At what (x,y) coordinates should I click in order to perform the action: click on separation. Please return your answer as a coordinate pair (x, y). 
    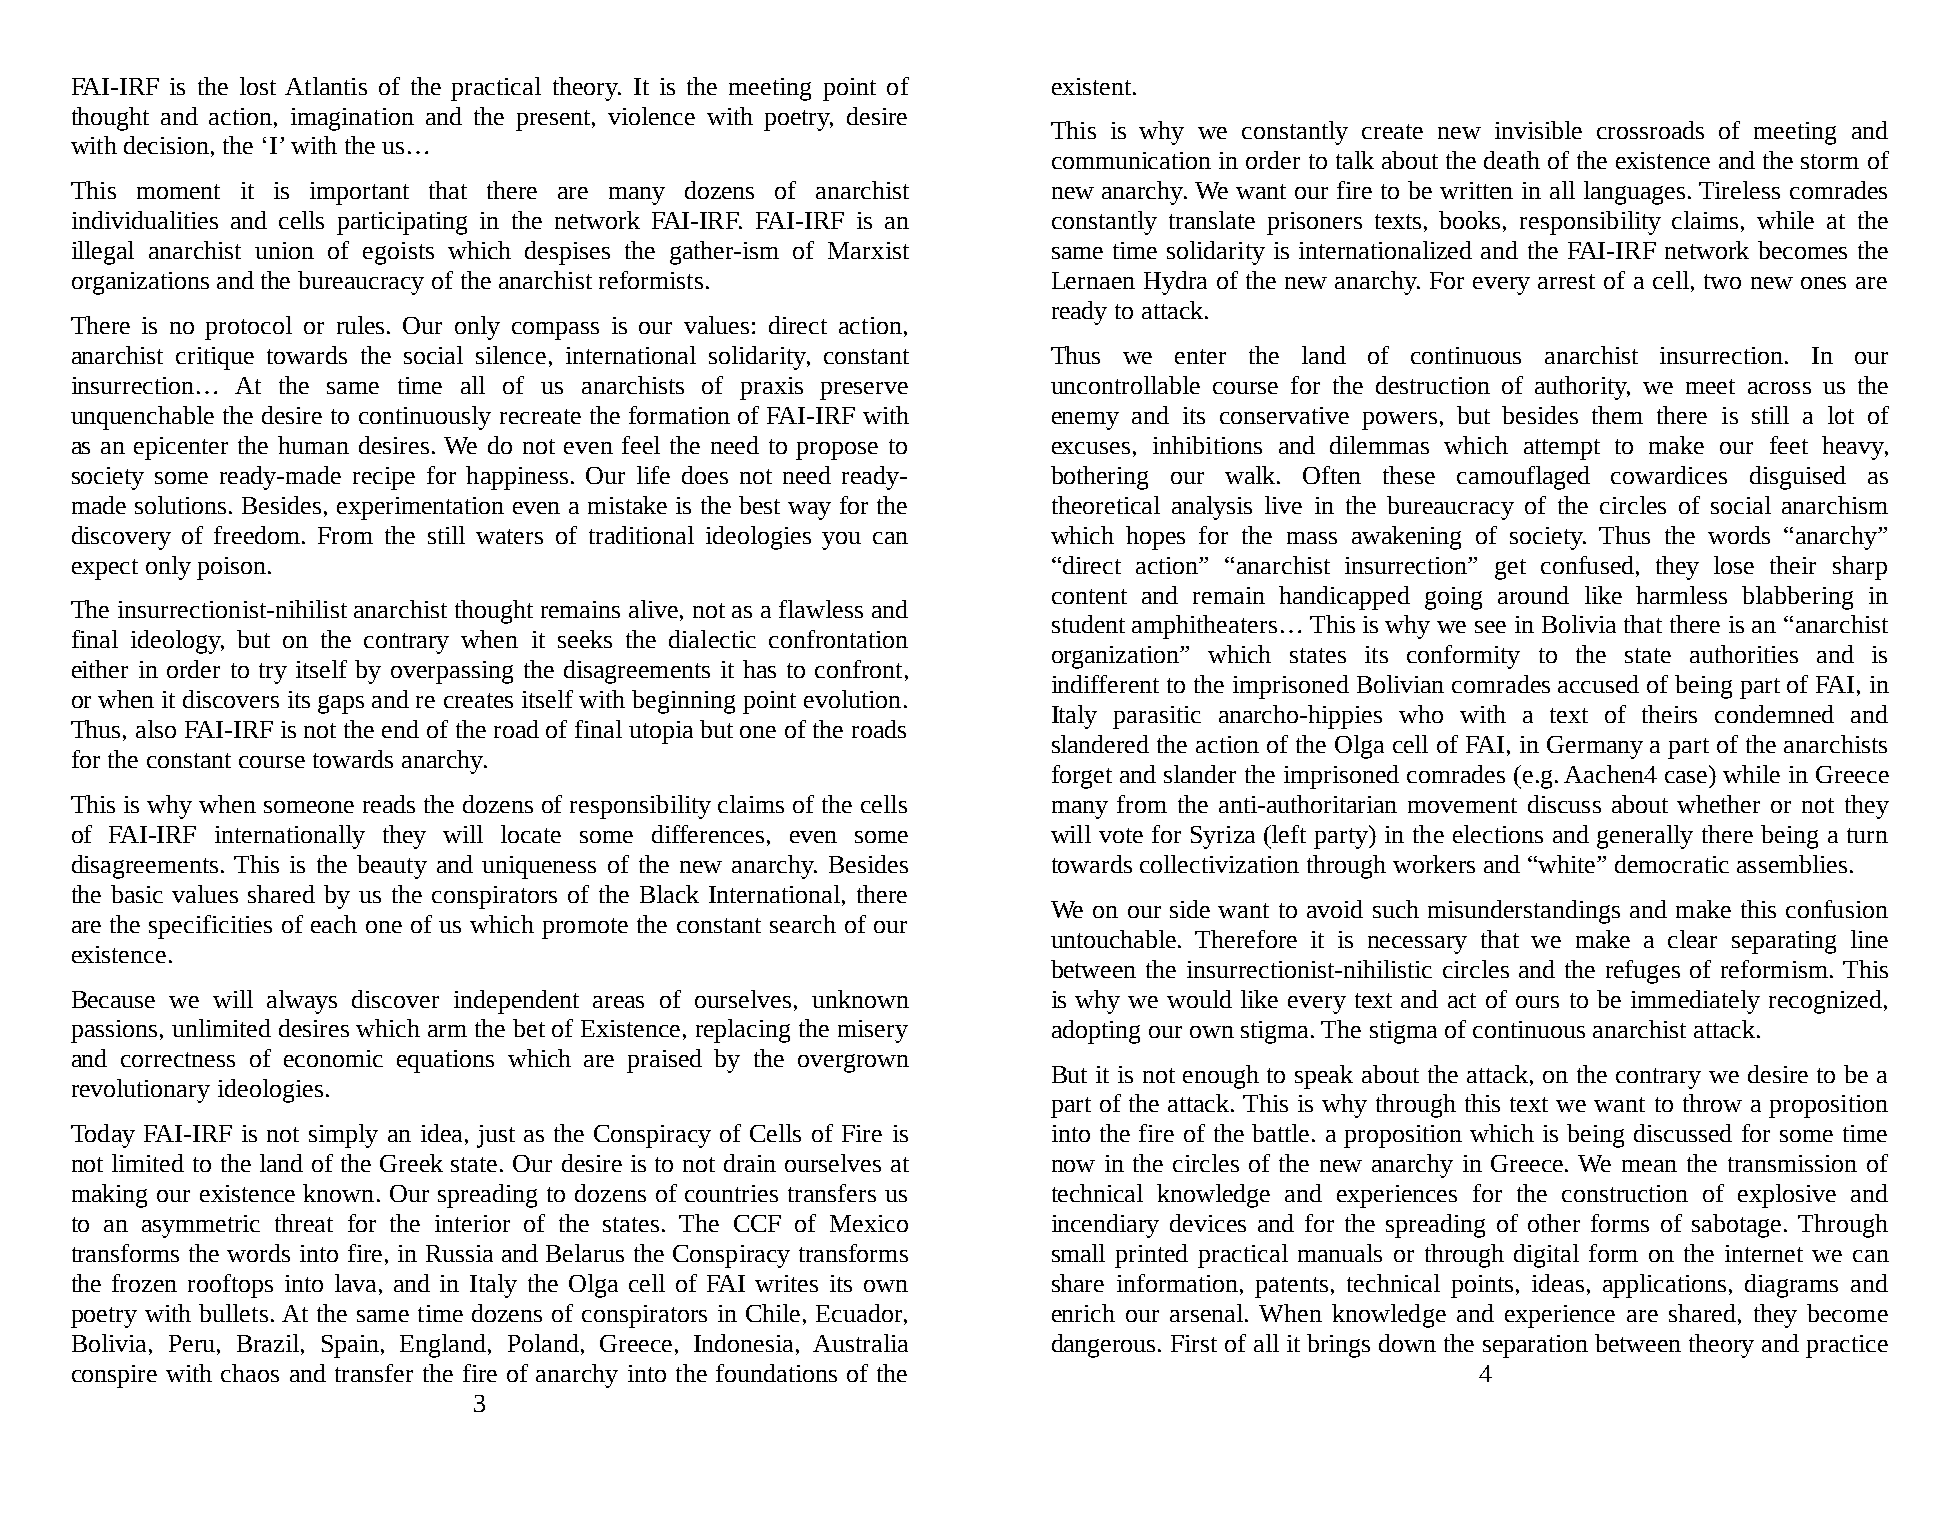
    Looking at the image, I should click on (1535, 1346).
